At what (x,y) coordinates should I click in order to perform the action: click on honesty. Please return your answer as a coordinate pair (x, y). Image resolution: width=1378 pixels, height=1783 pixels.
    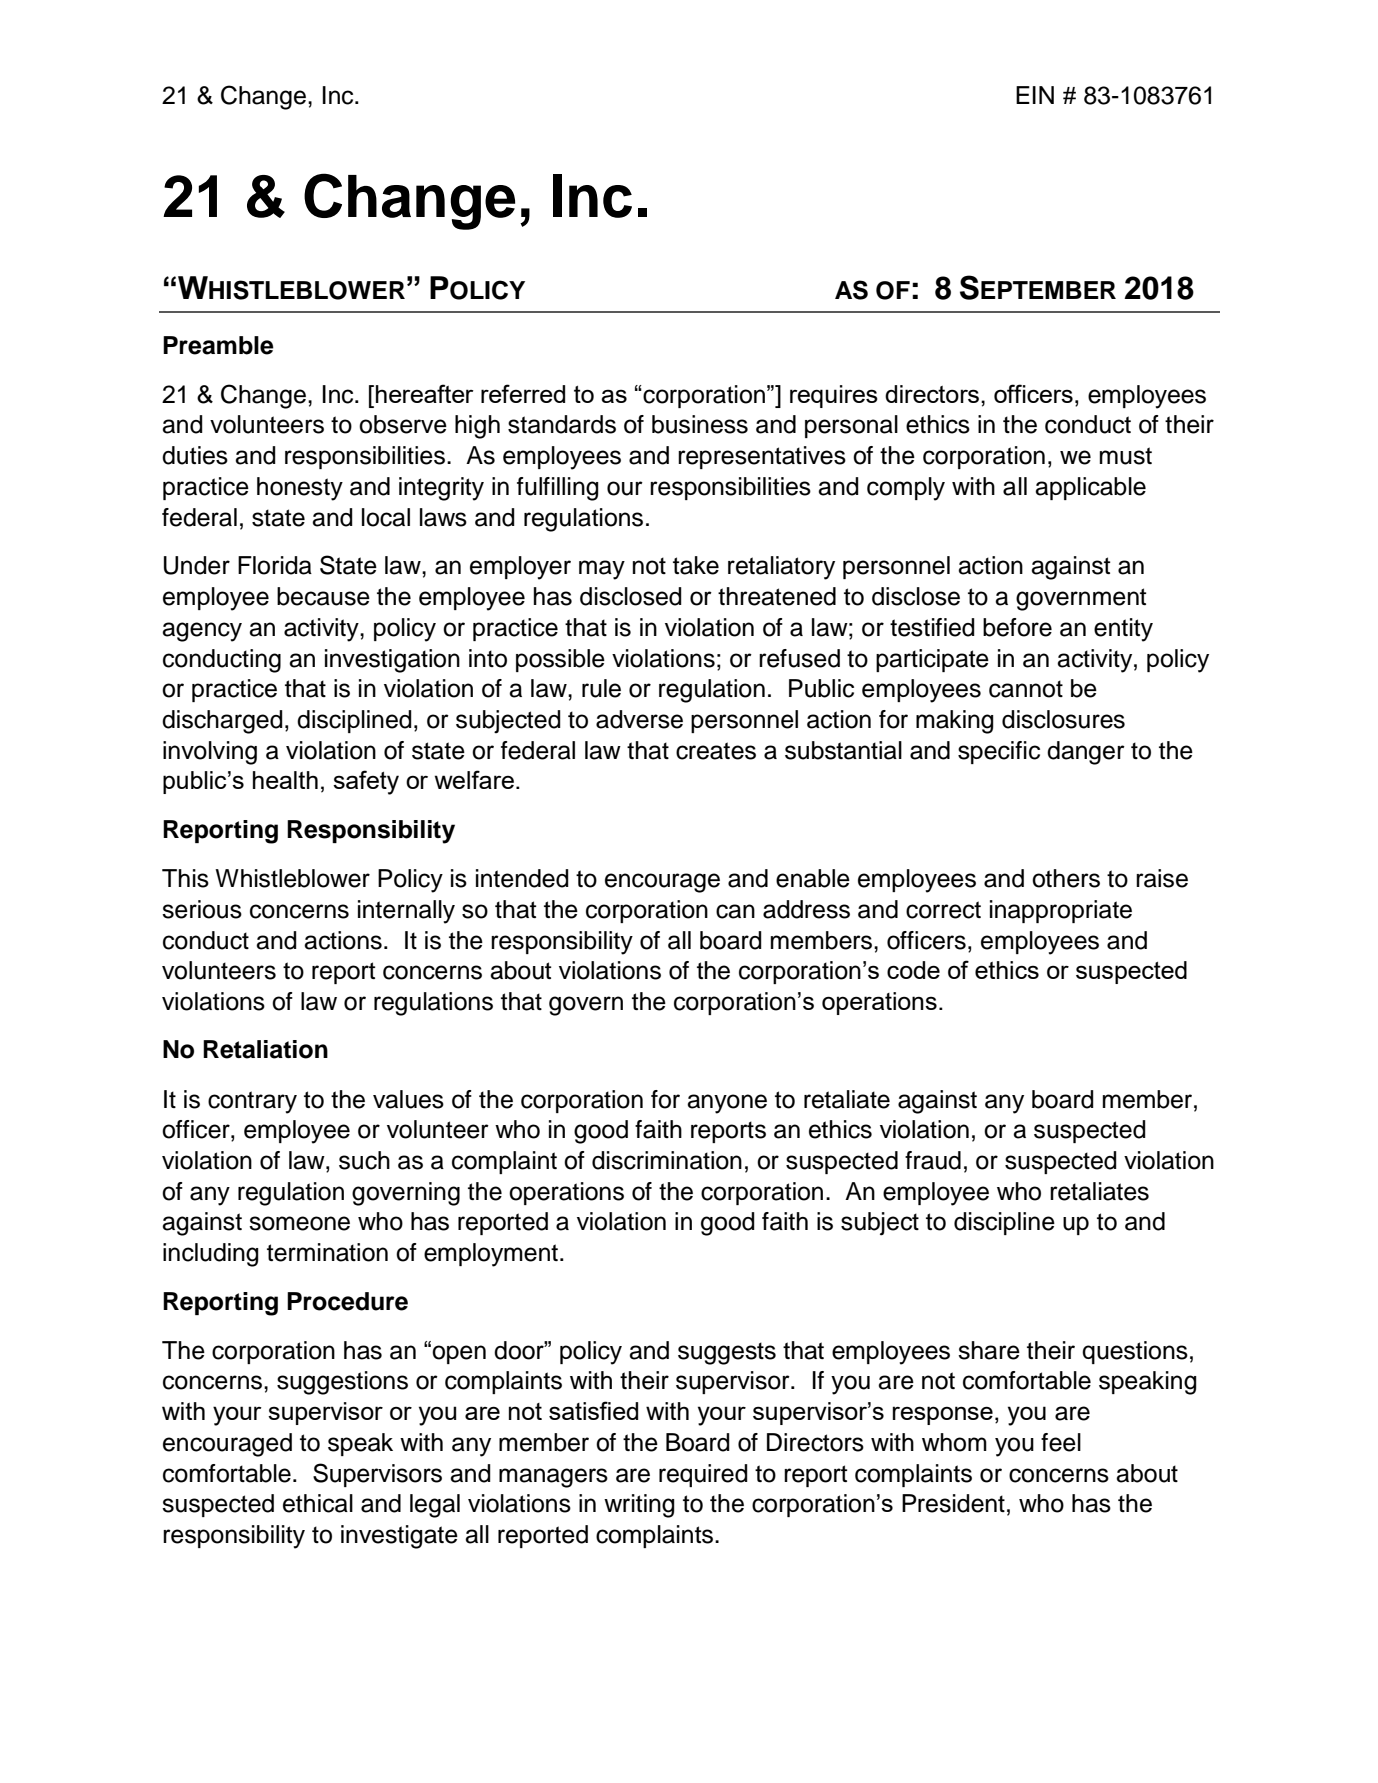
    Looking at the image, I should click on (300, 489).
